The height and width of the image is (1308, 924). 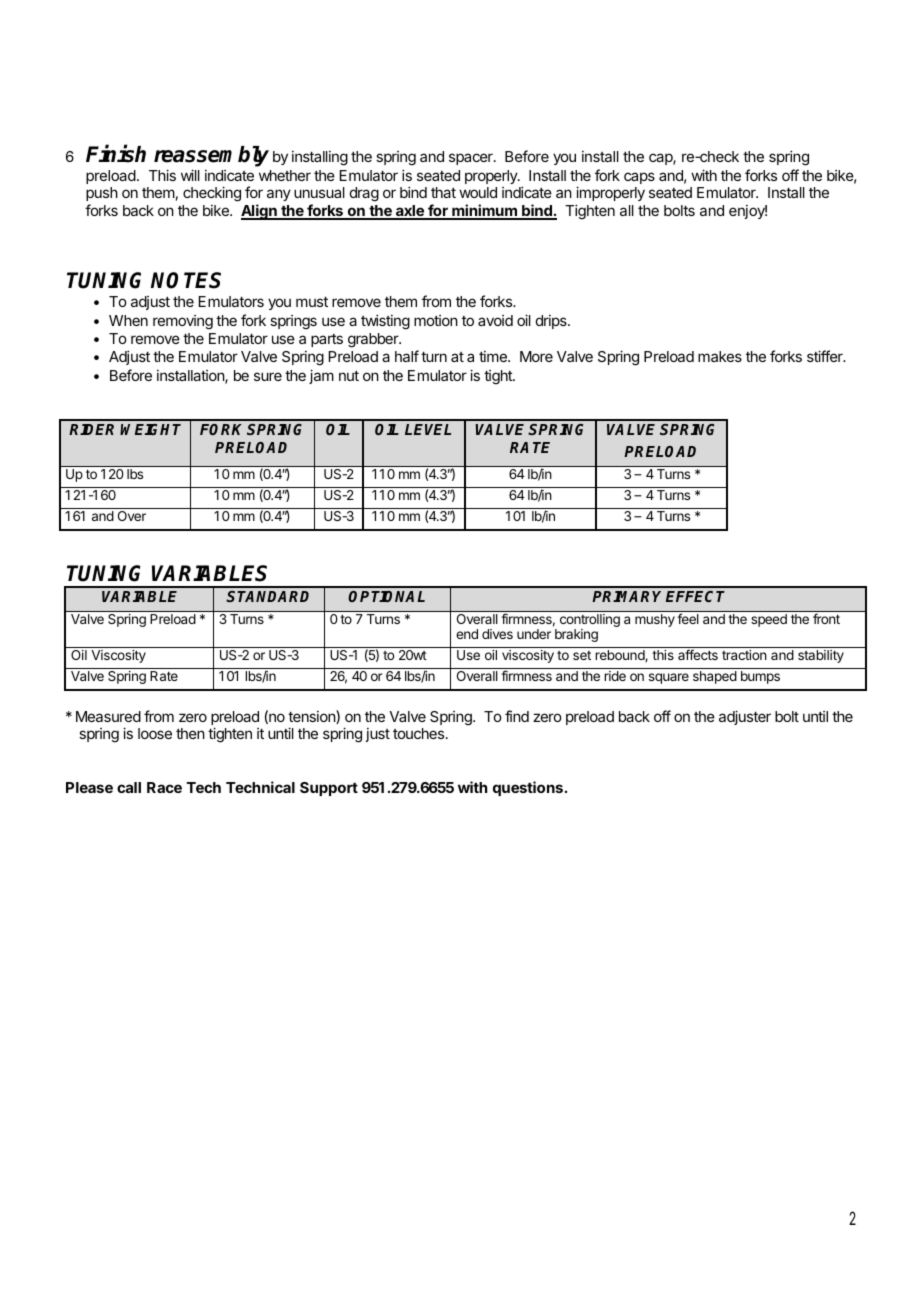 What do you see at coordinates (639, 178) in the image?
I see `caps` at bounding box center [639, 178].
